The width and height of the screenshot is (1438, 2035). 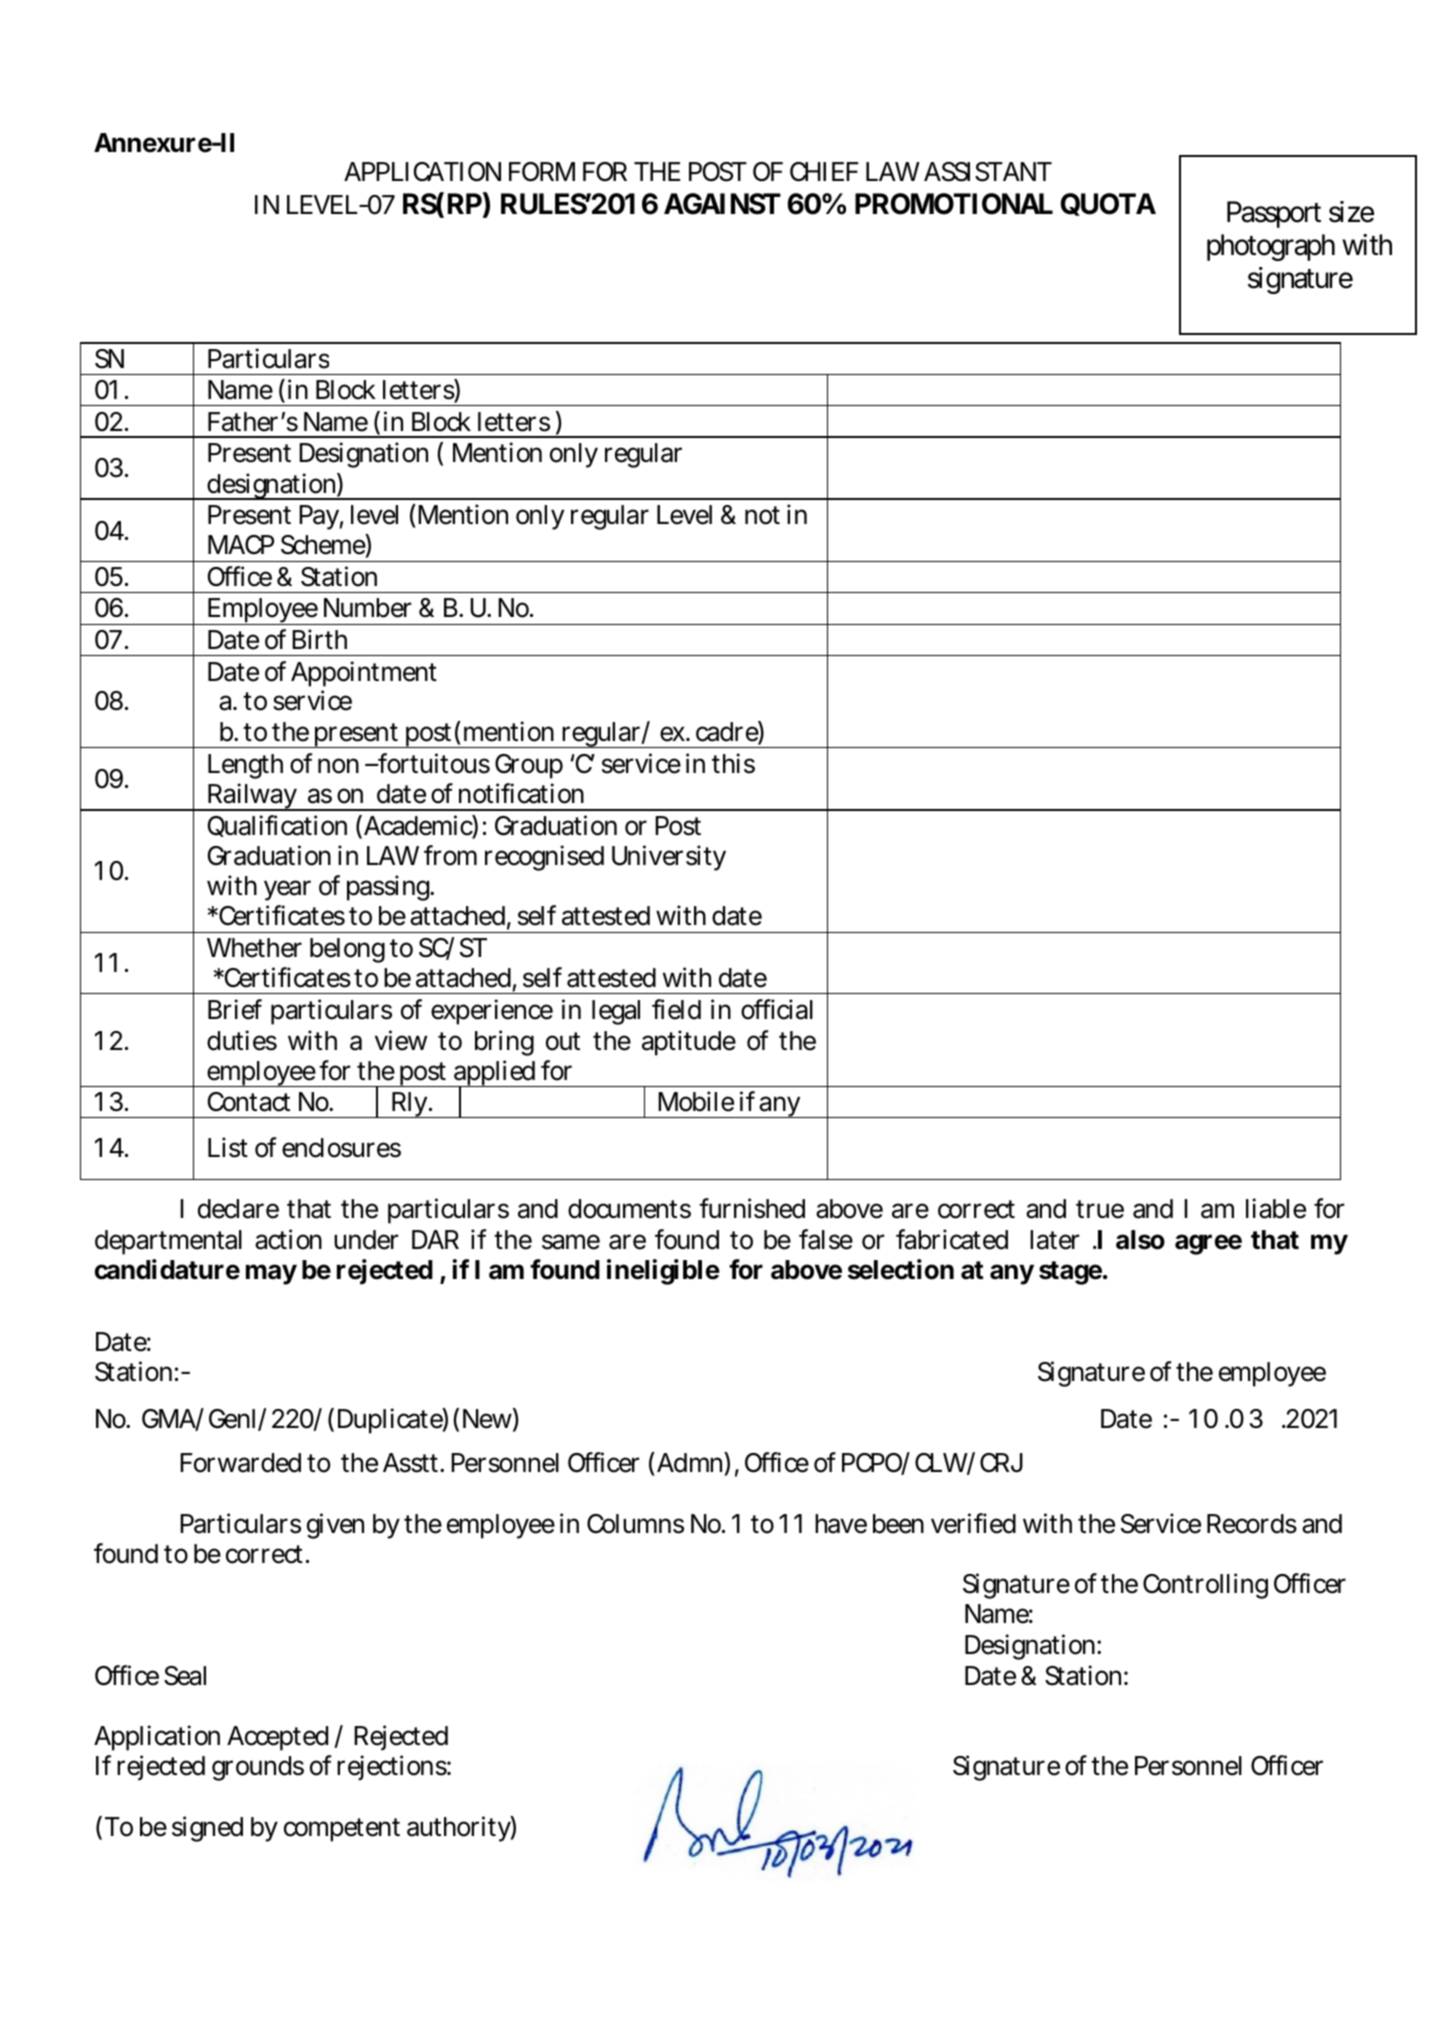 What do you see at coordinates (669, 858) in the screenshot?
I see `University` at bounding box center [669, 858].
